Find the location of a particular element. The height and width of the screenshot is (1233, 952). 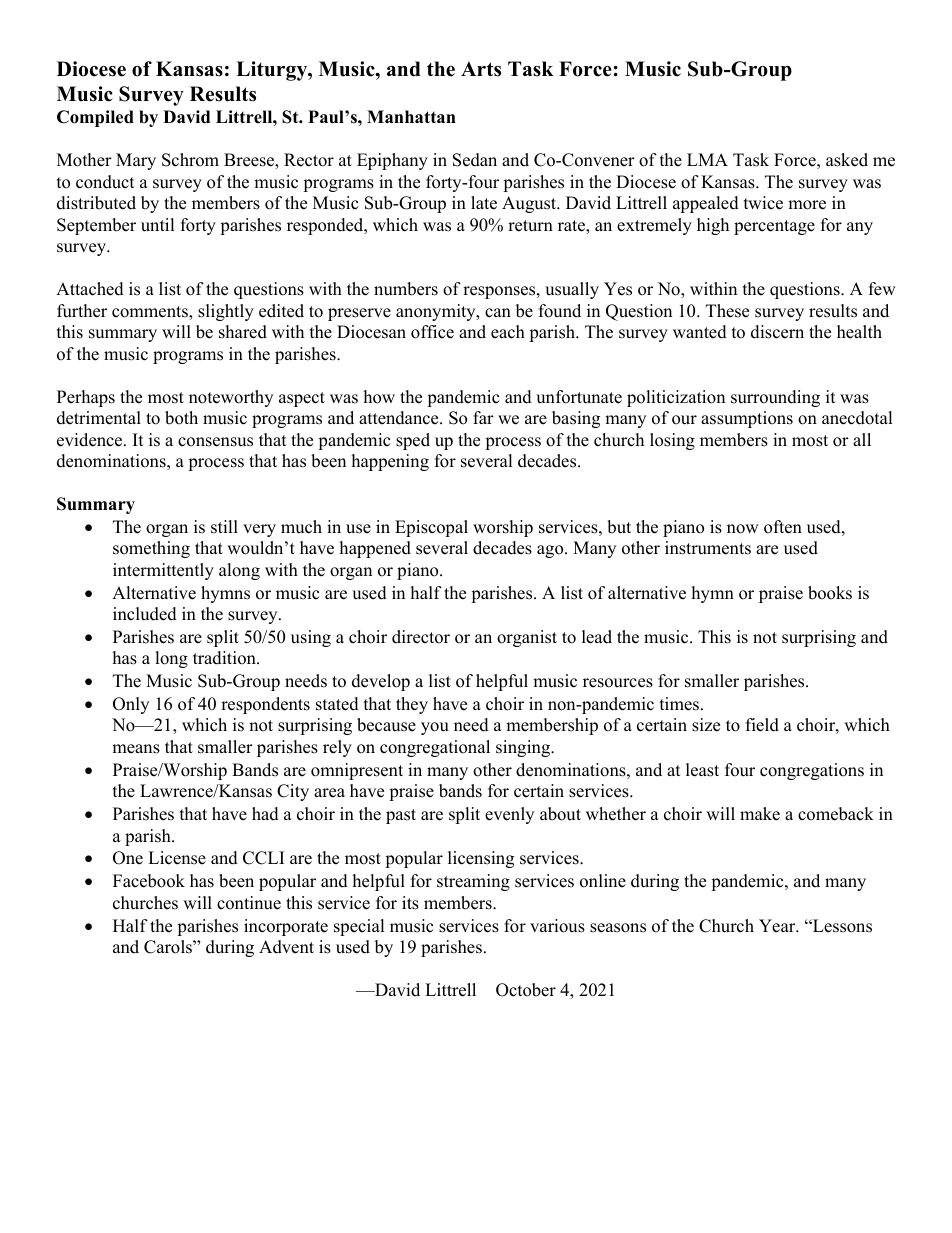

congregations is located at coordinates (812, 771).
